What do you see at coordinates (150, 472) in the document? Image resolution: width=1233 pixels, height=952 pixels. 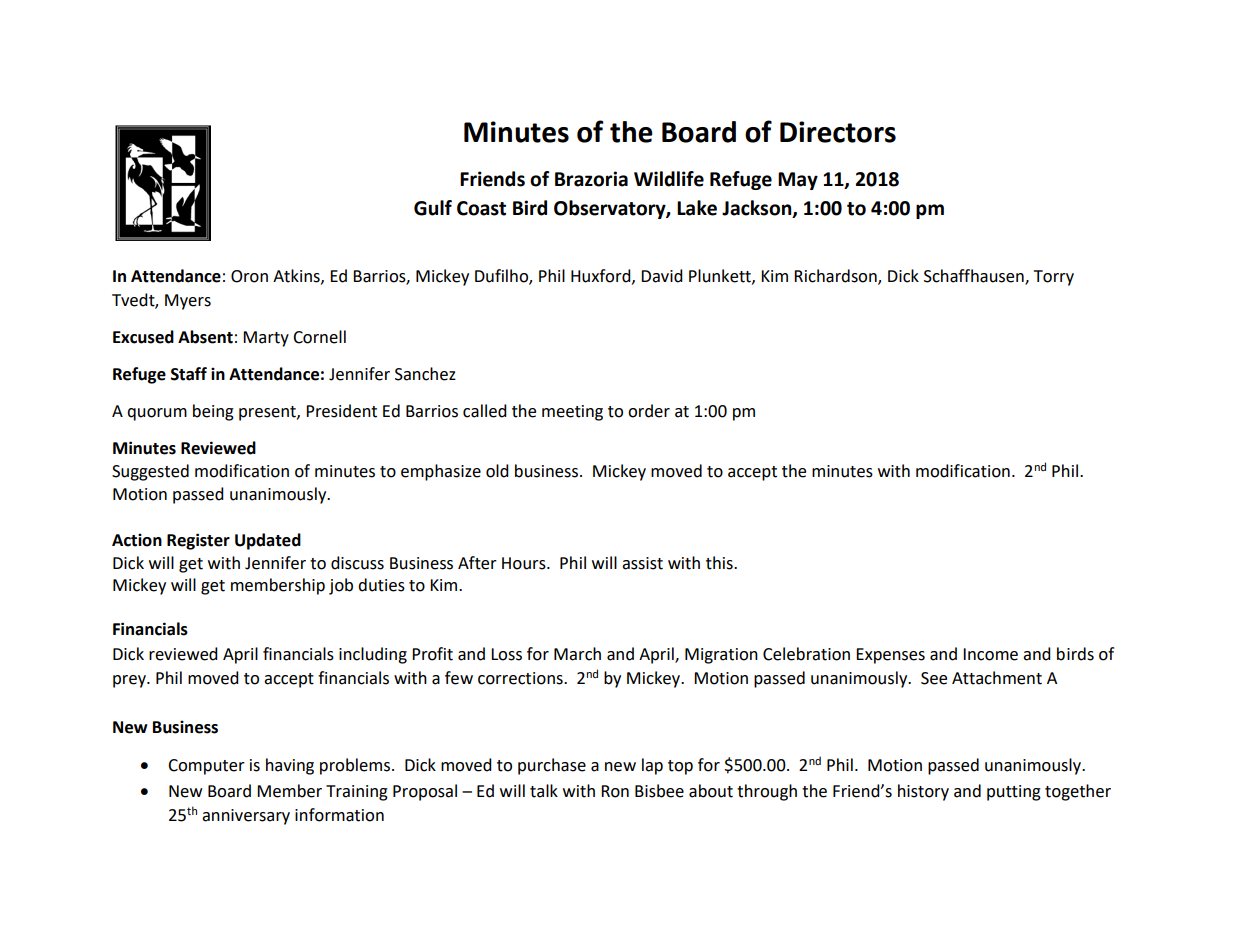 I see `Suggested` at bounding box center [150, 472].
